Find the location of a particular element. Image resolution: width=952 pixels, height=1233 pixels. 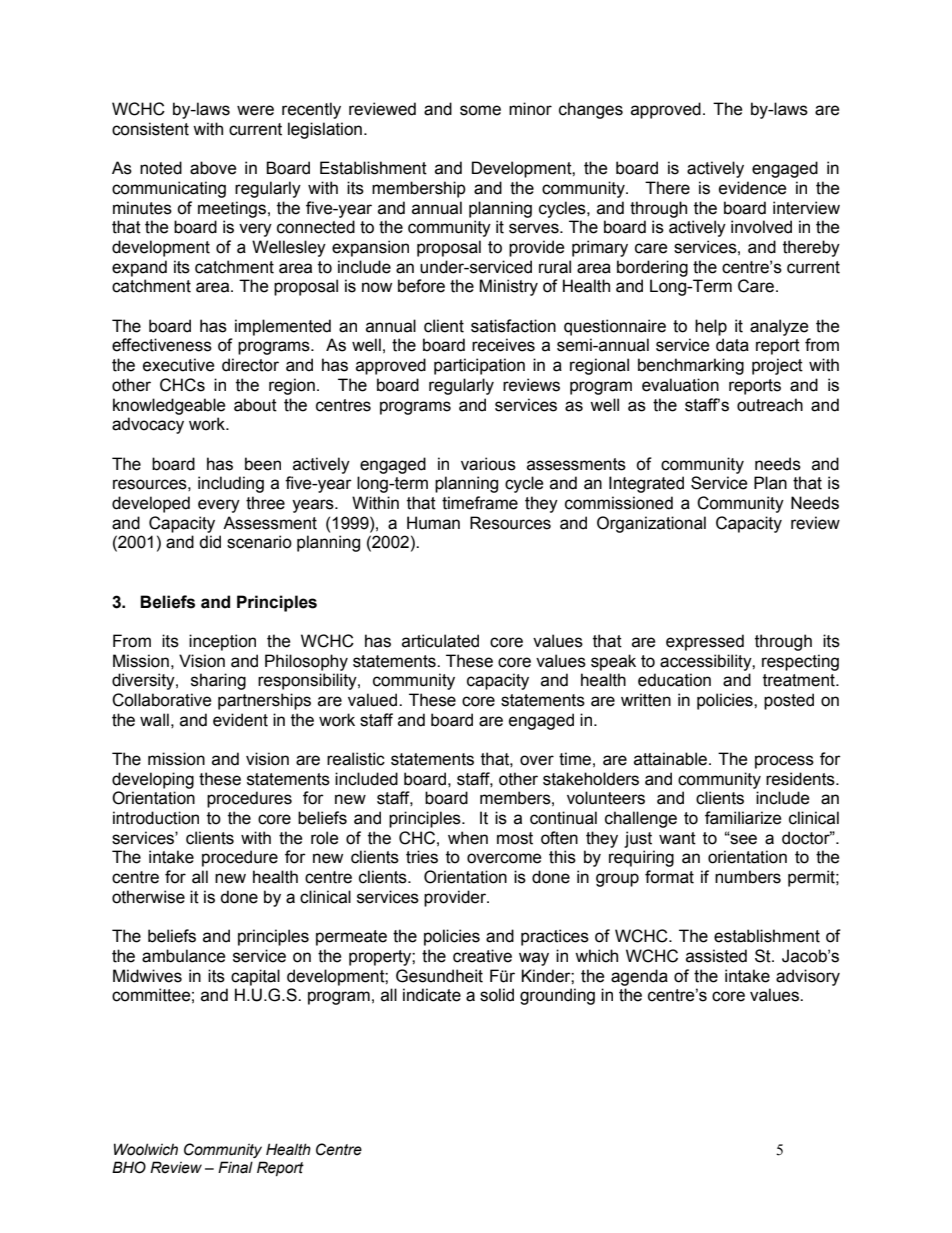

articulated is located at coordinates (440, 641).
